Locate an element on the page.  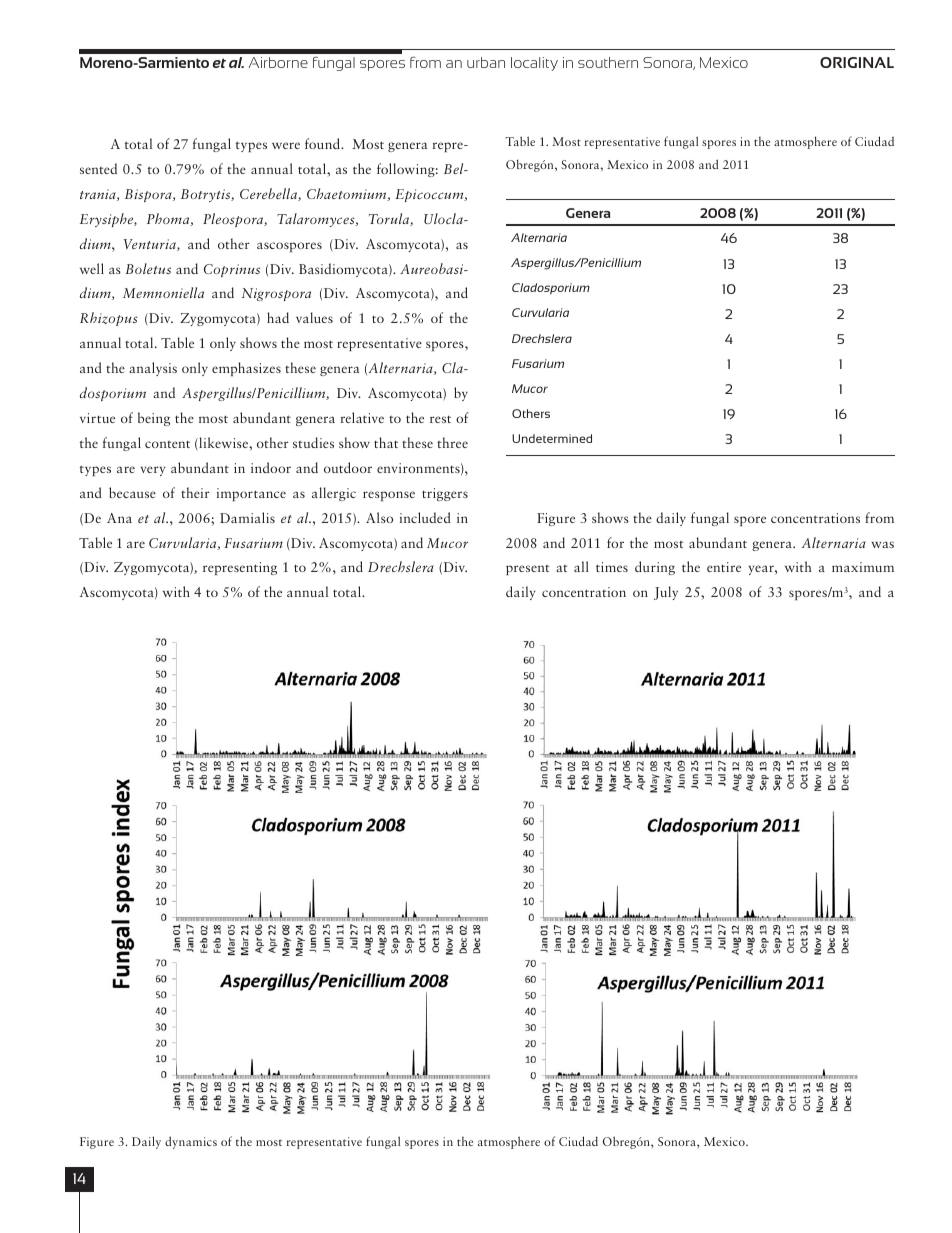
was is located at coordinates (882, 544).
